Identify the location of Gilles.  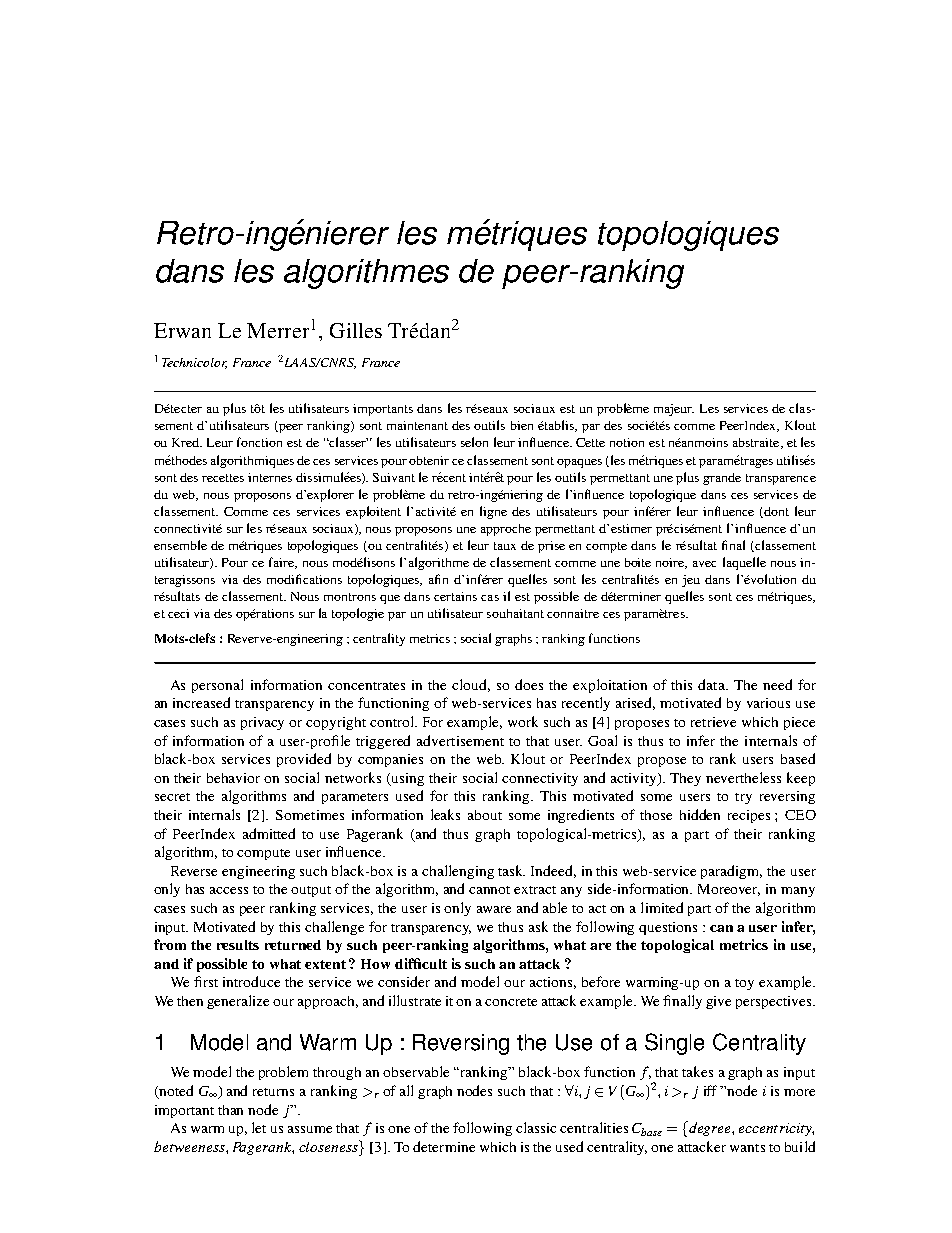
(356, 330).
